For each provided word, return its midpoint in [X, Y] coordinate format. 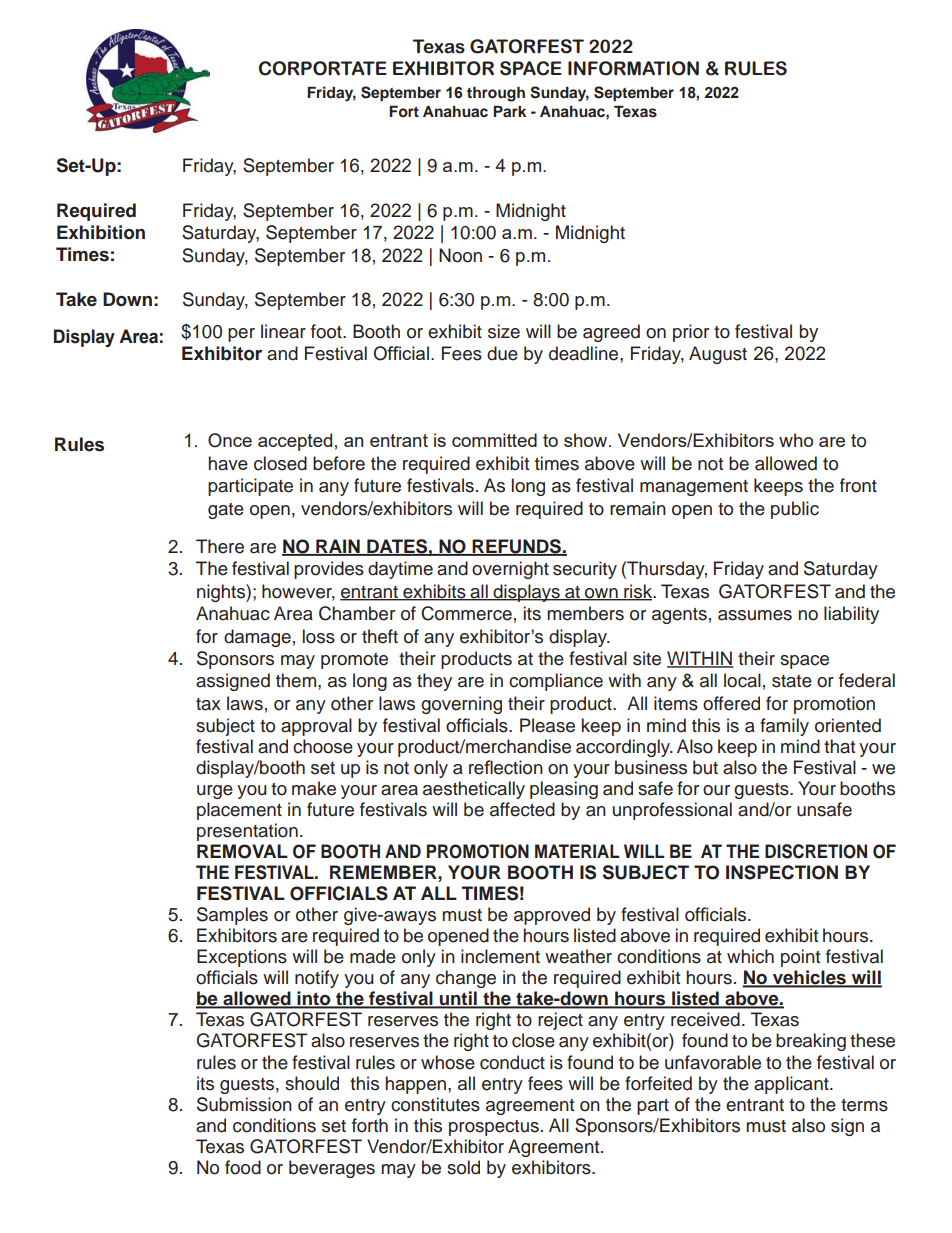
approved [552, 916]
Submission [244, 1104]
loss [319, 636]
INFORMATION [633, 68]
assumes [755, 615]
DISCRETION [816, 851]
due [502, 353]
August [718, 355]
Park [510, 111]
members [585, 613]
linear [283, 331]
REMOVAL [242, 851]
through [496, 94]
